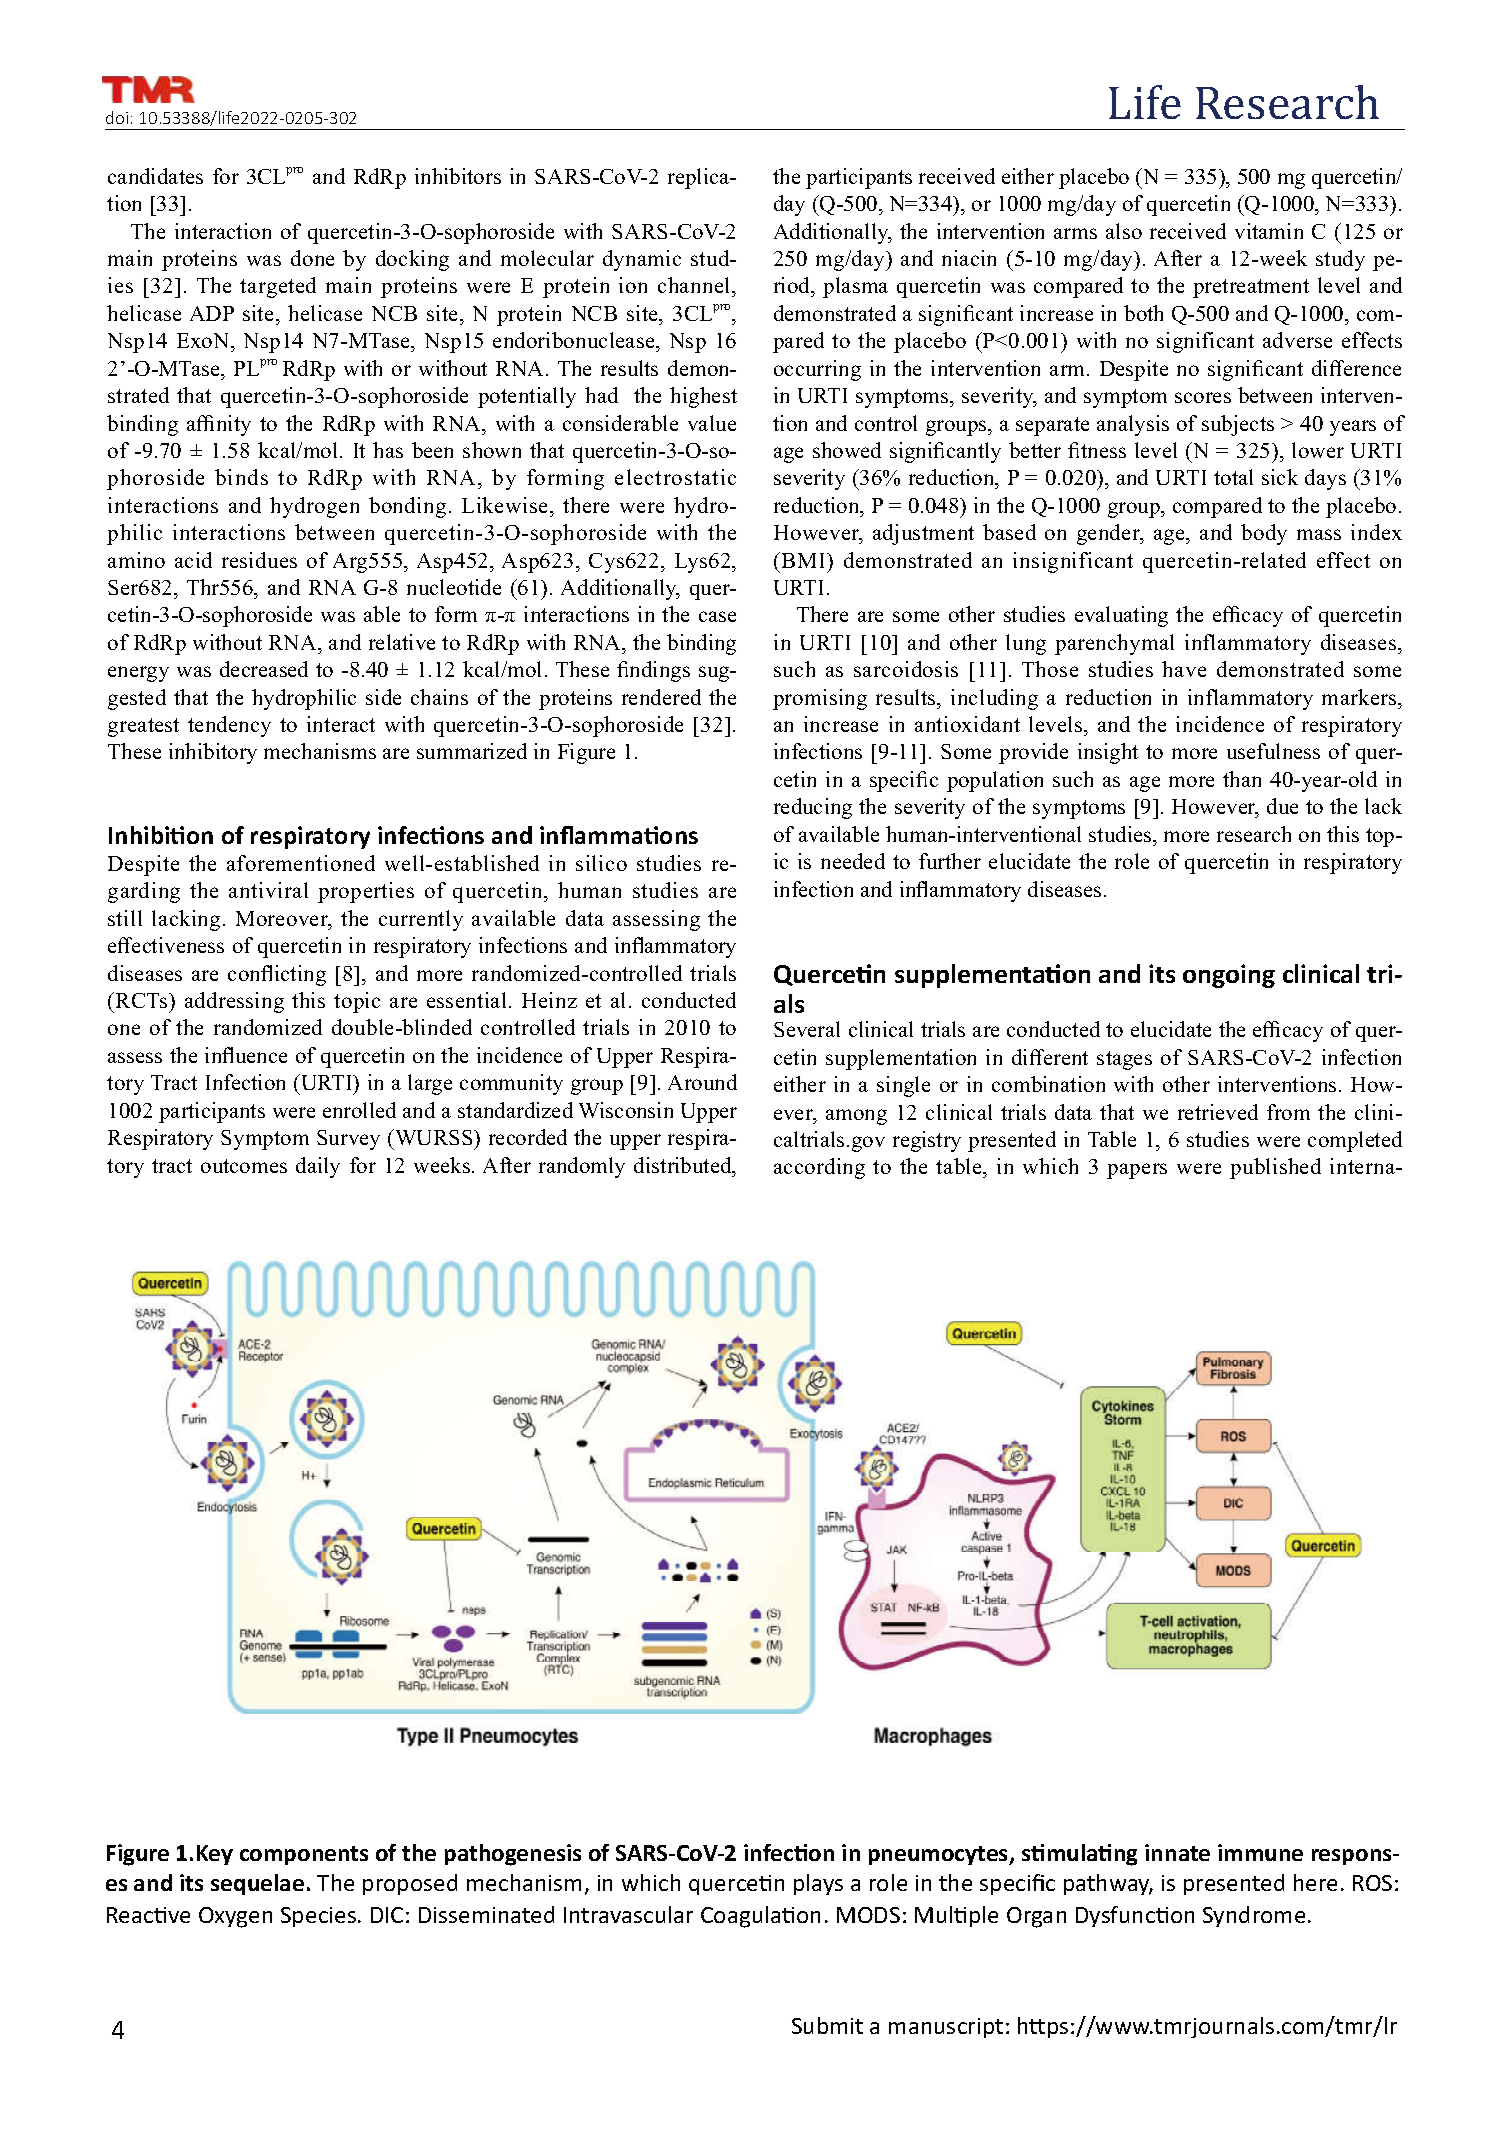 Image resolution: width=1511 pixels, height=2137 pixels. Describe the element at coordinates (304, 1855) in the image. I see `components` at that location.
